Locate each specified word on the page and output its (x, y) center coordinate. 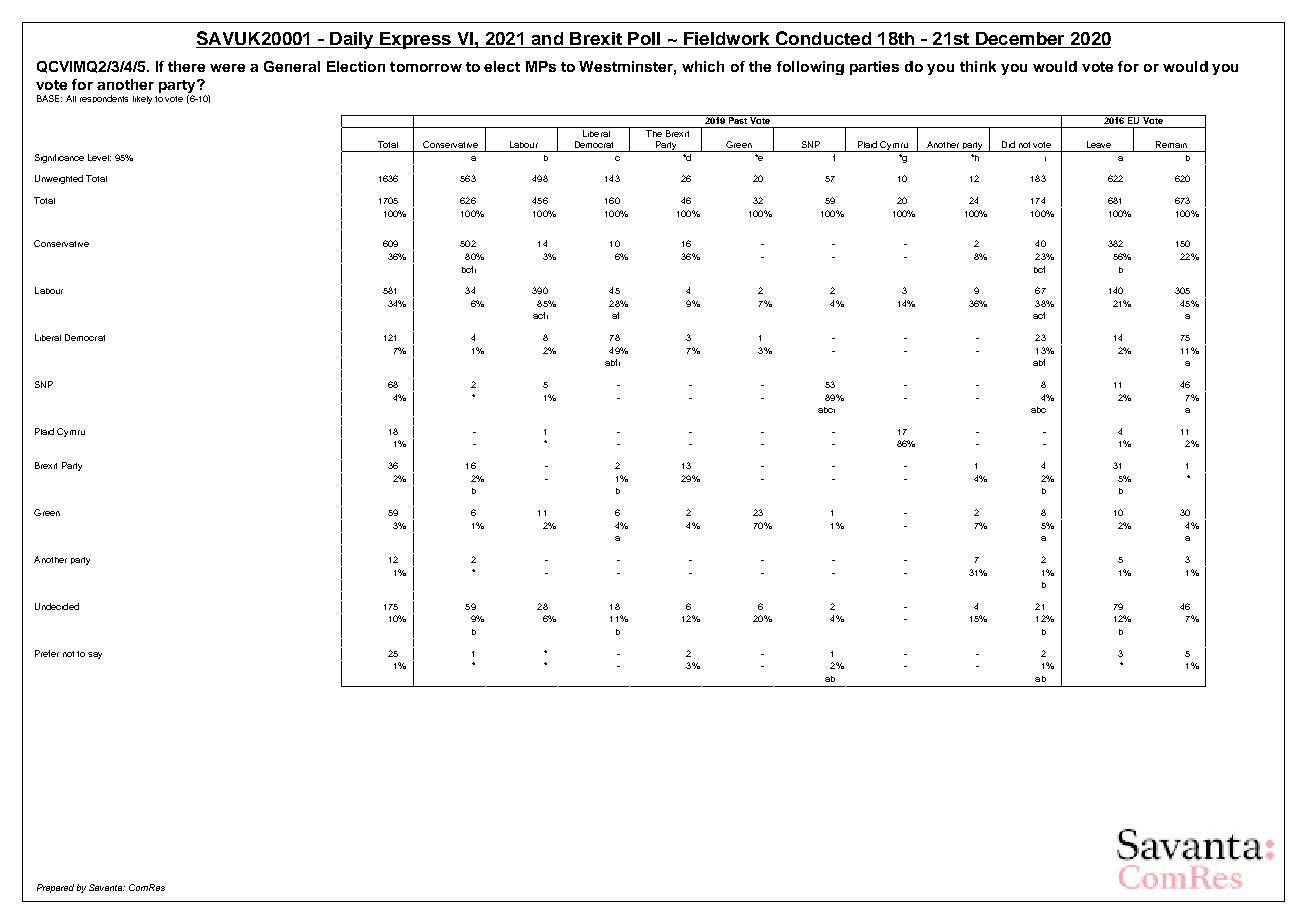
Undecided (57, 606)
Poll (644, 40)
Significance (59, 158)
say (95, 655)
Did (1008, 144)
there (186, 66)
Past (738, 119)
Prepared (55, 888)
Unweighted (59, 179)
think (978, 66)
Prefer (47, 653)
